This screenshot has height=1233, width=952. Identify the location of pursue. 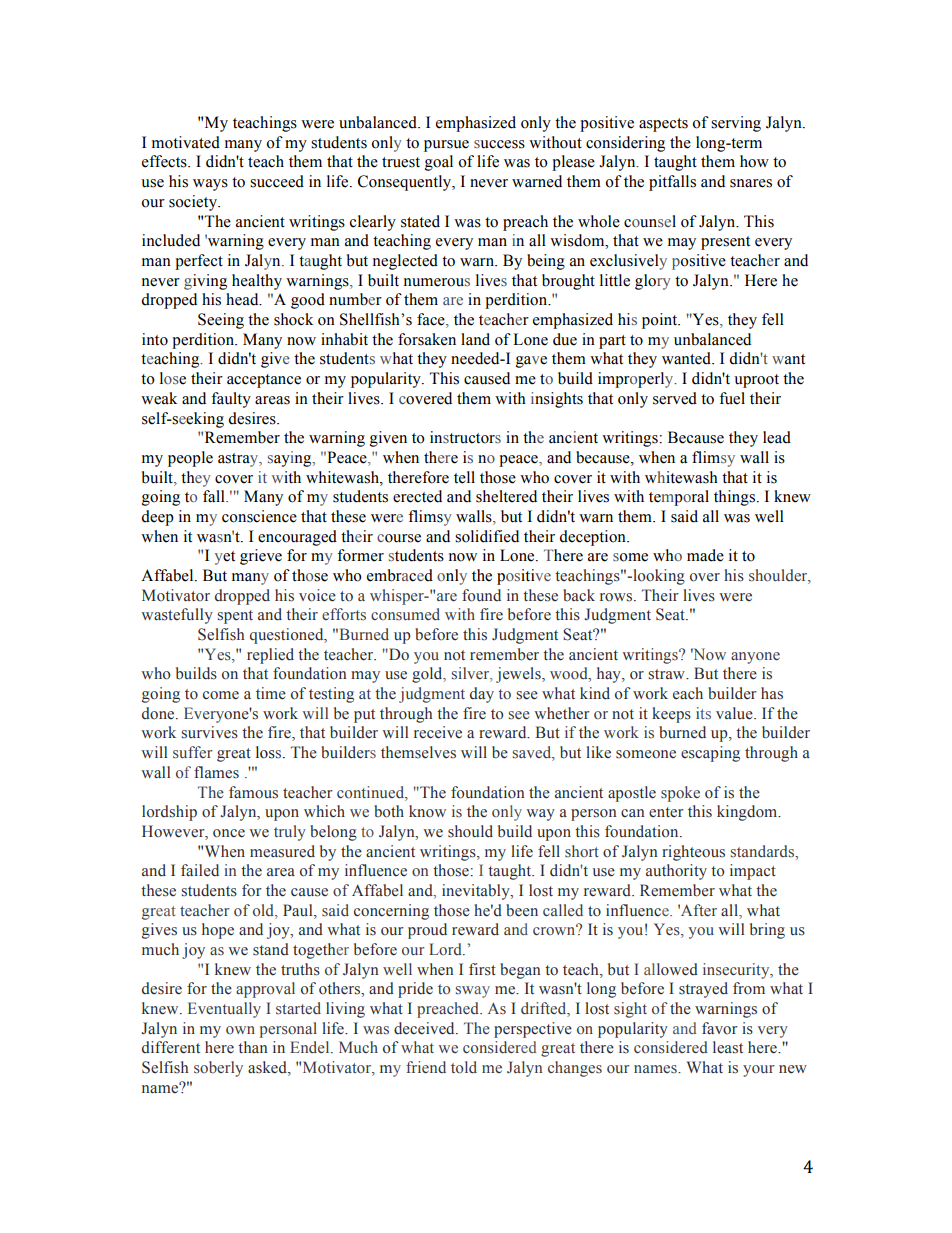
(446, 146).
